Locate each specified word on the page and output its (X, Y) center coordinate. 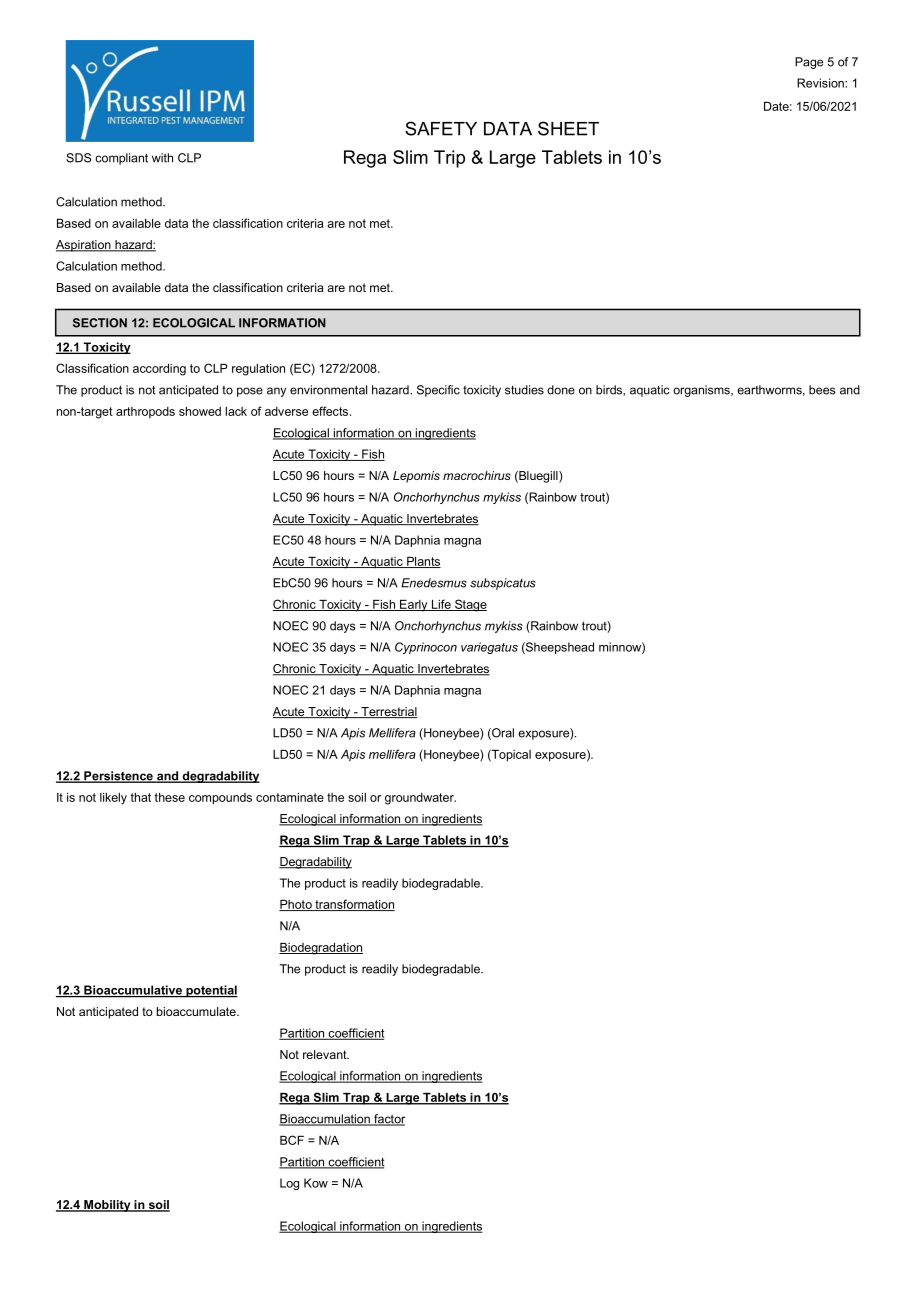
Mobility (107, 1206)
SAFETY (441, 128)
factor (388, 1120)
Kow (316, 1183)
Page (809, 63)
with (162, 158)
